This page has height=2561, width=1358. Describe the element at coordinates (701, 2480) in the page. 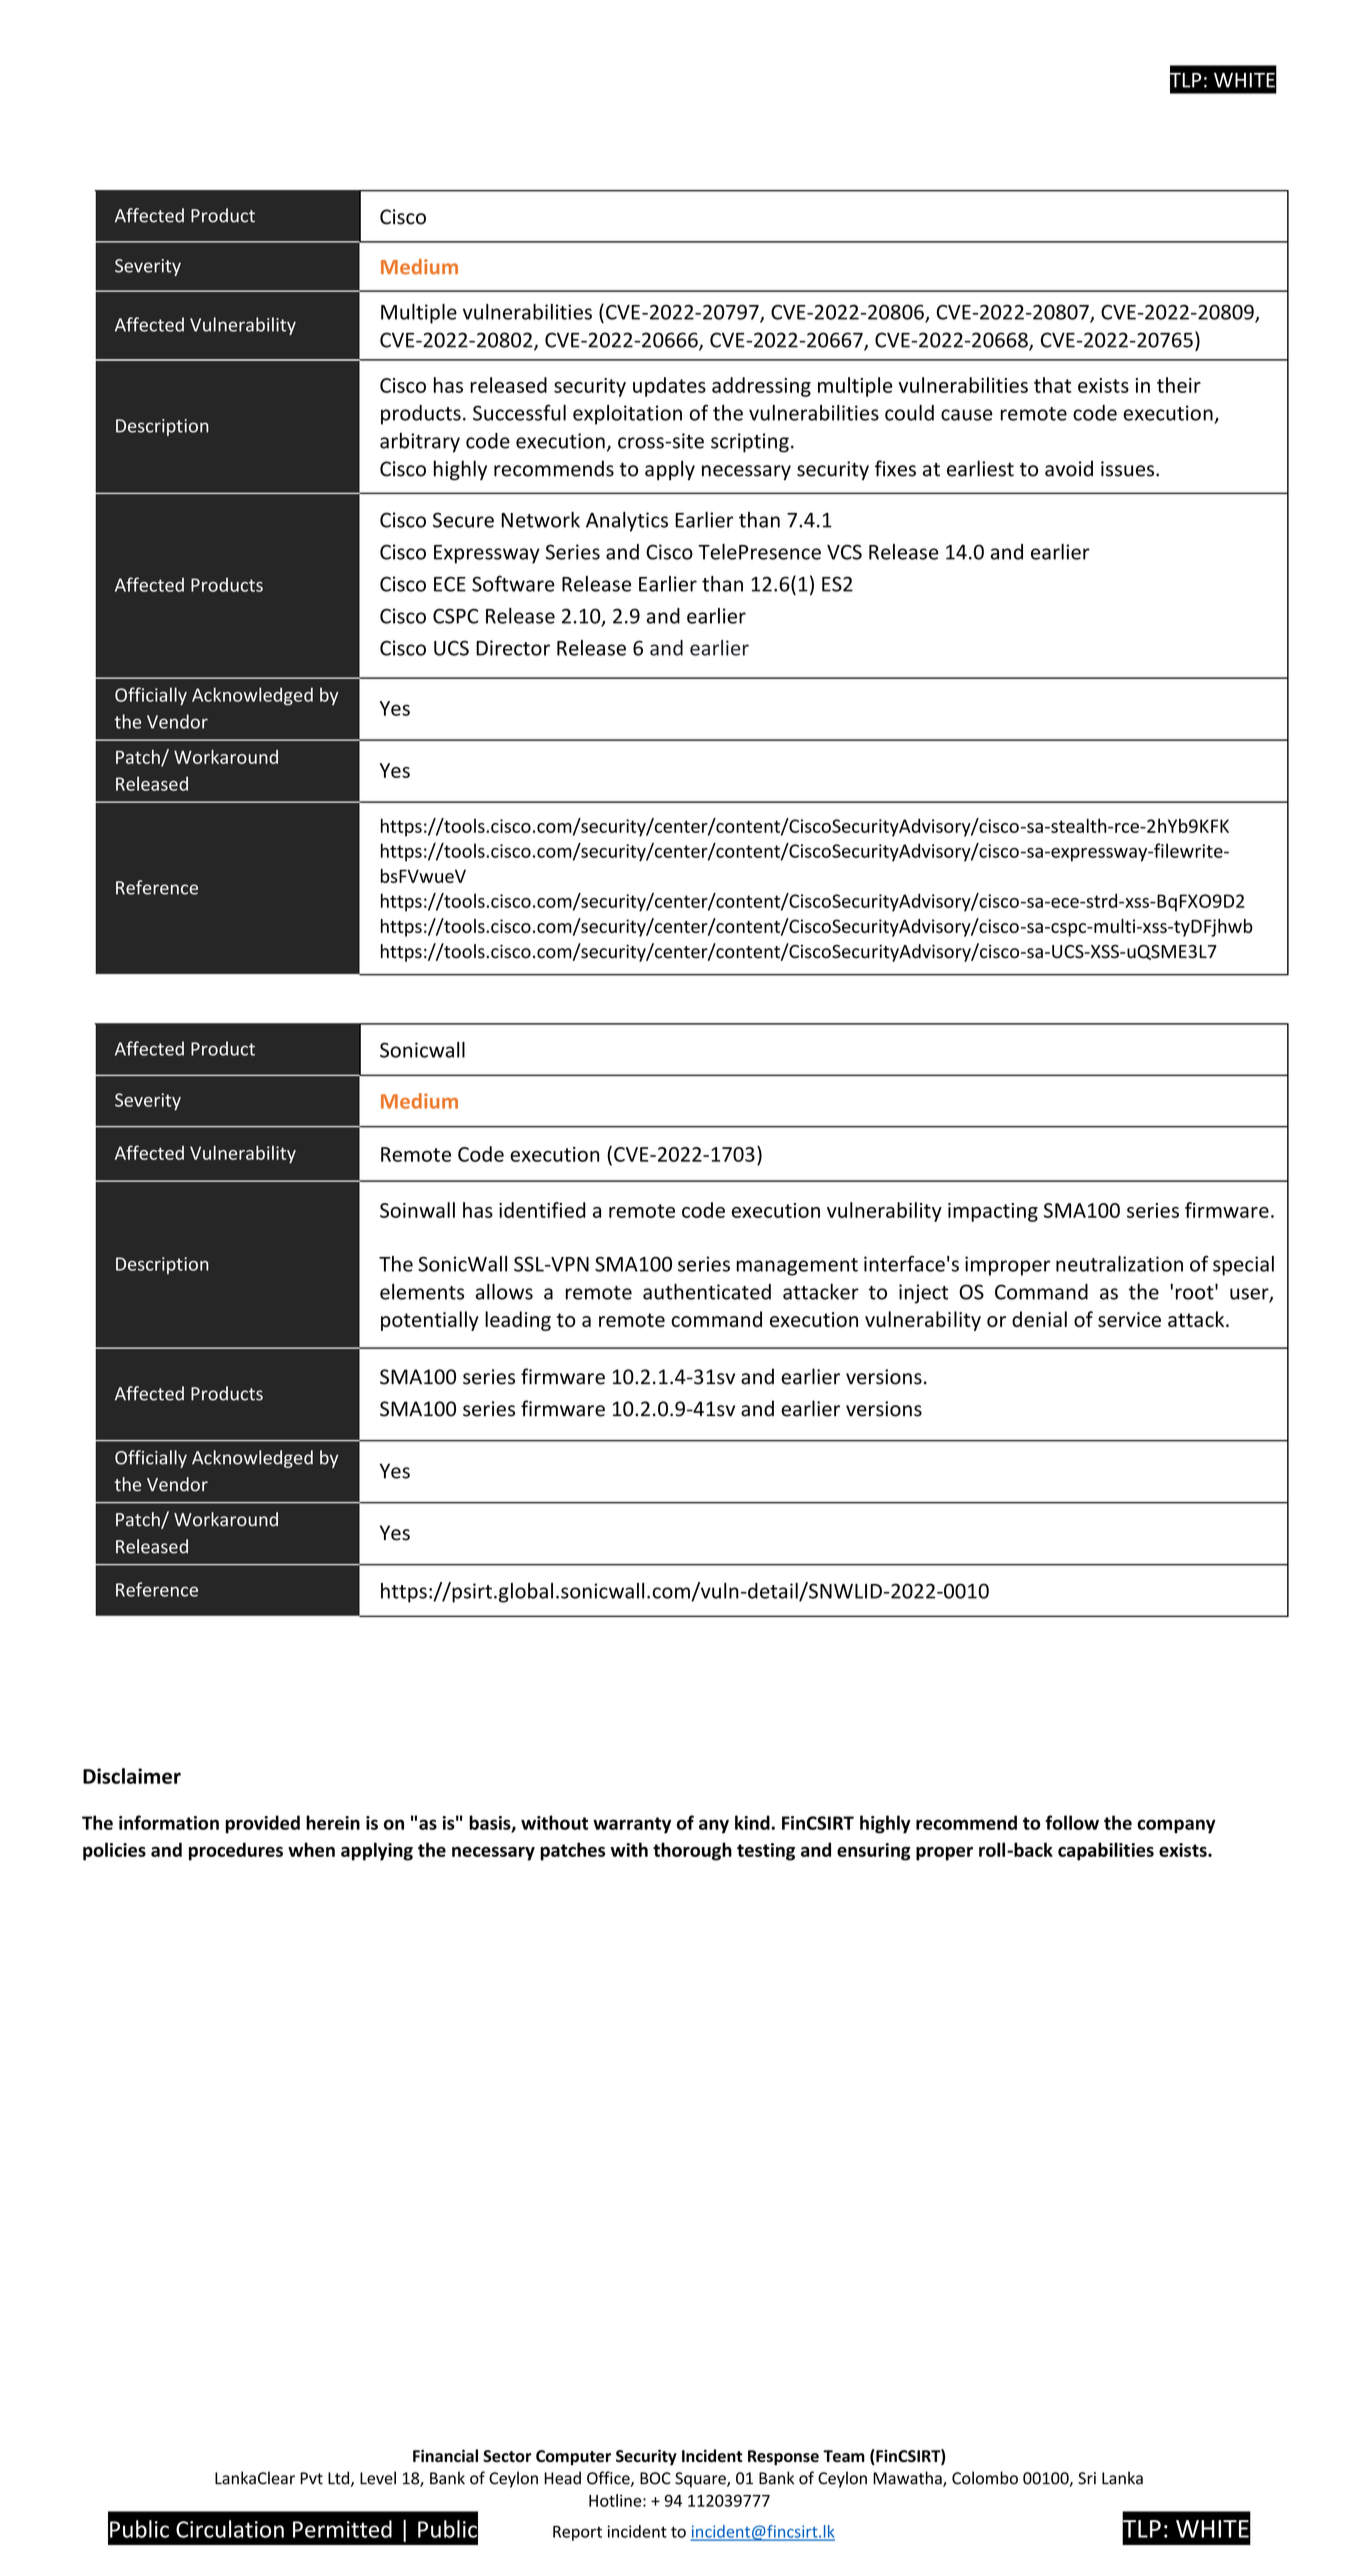

I see `Square` at that location.
